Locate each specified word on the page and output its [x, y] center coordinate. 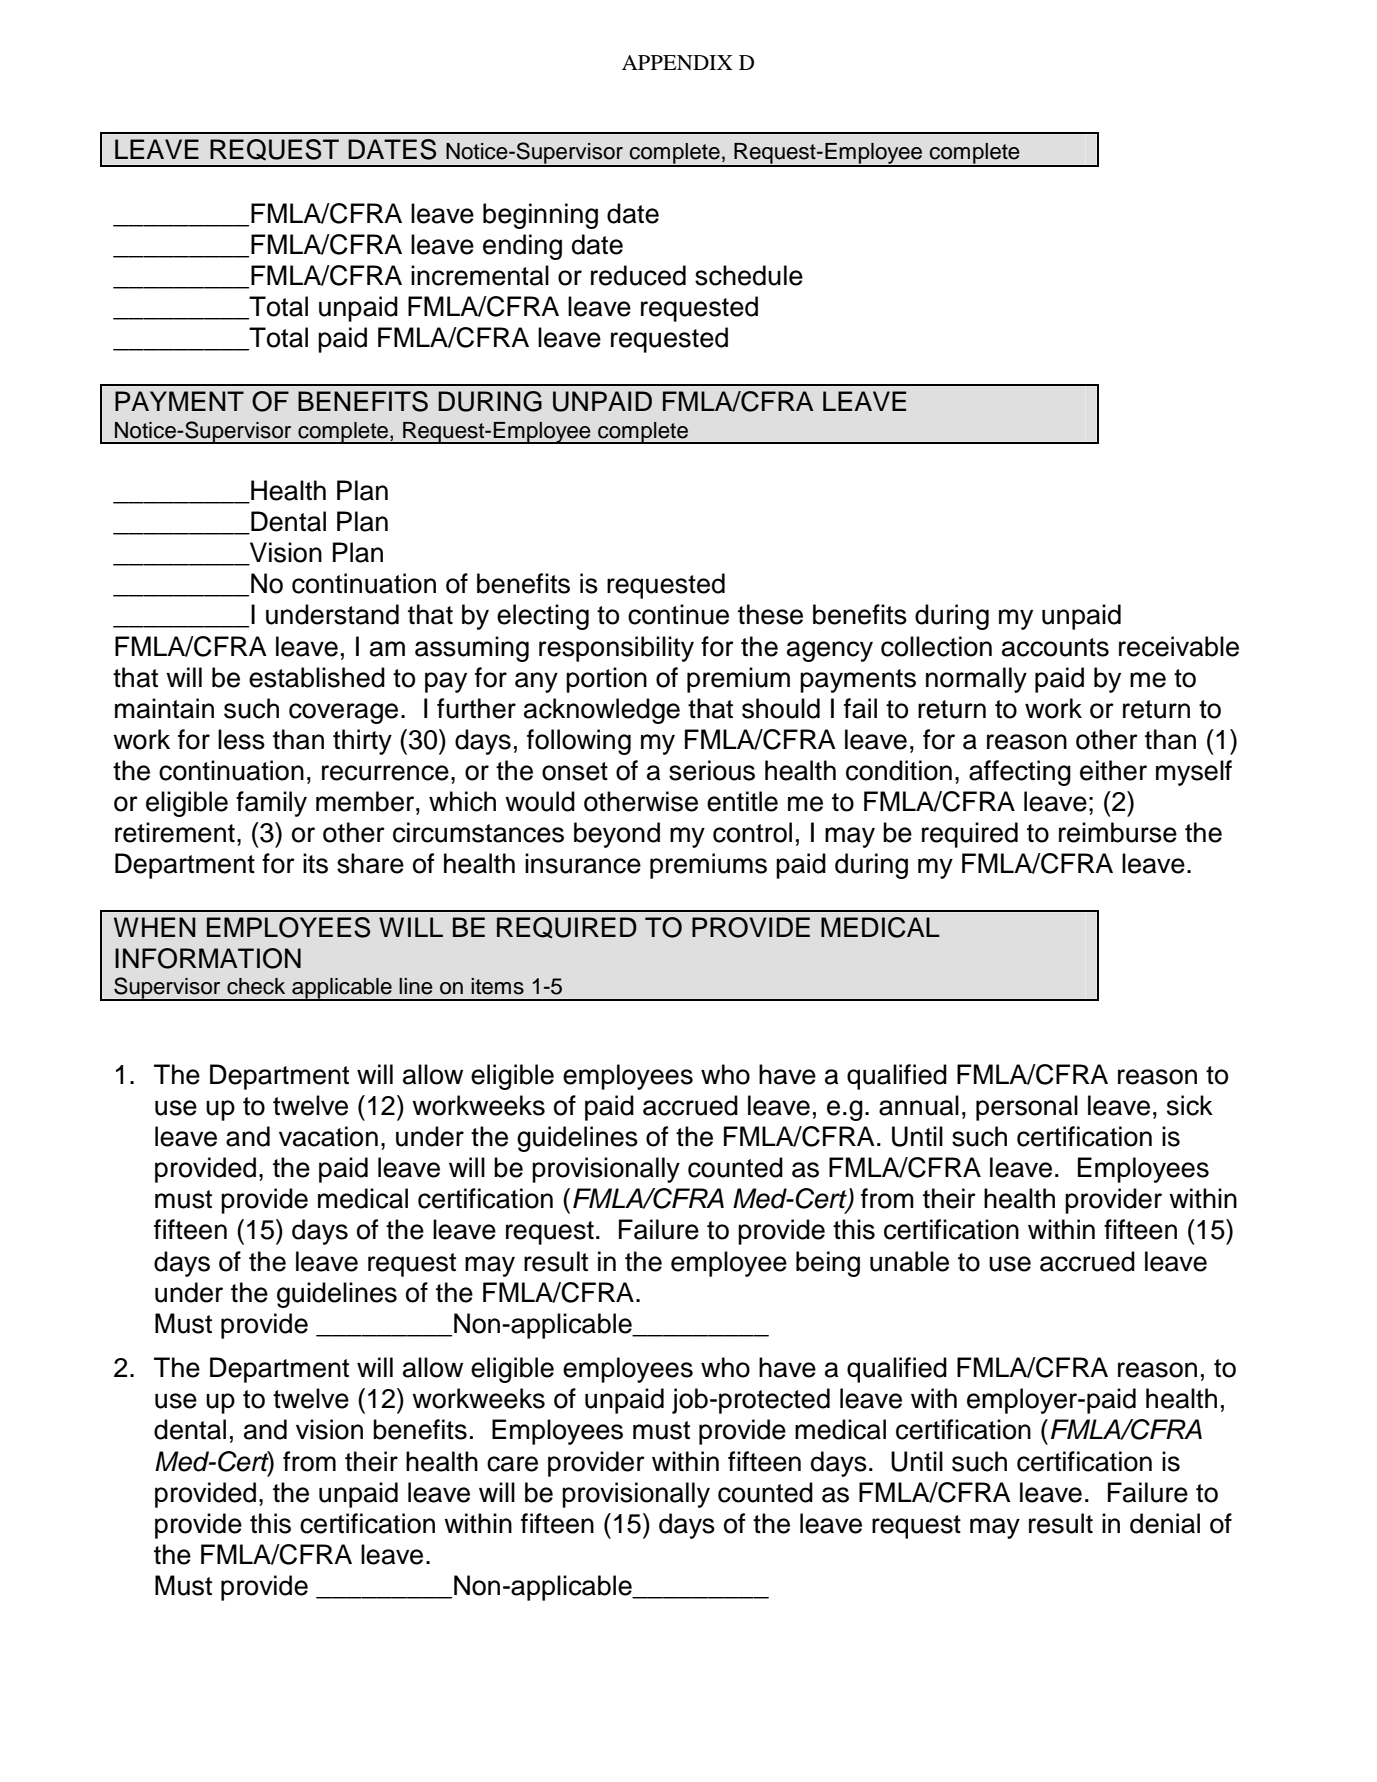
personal [1027, 1108]
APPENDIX [677, 62]
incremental [480, 275]
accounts [1055, 647]
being [828, 1264]
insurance [583, 863]
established [317, 677]
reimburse [1118, 832]
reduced [638, 275]
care [512, 1464]
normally [976, 680]
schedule [749, 275]
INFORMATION [208, 958]
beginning [540, 216]
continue [678, 614]
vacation [328, 1136]
